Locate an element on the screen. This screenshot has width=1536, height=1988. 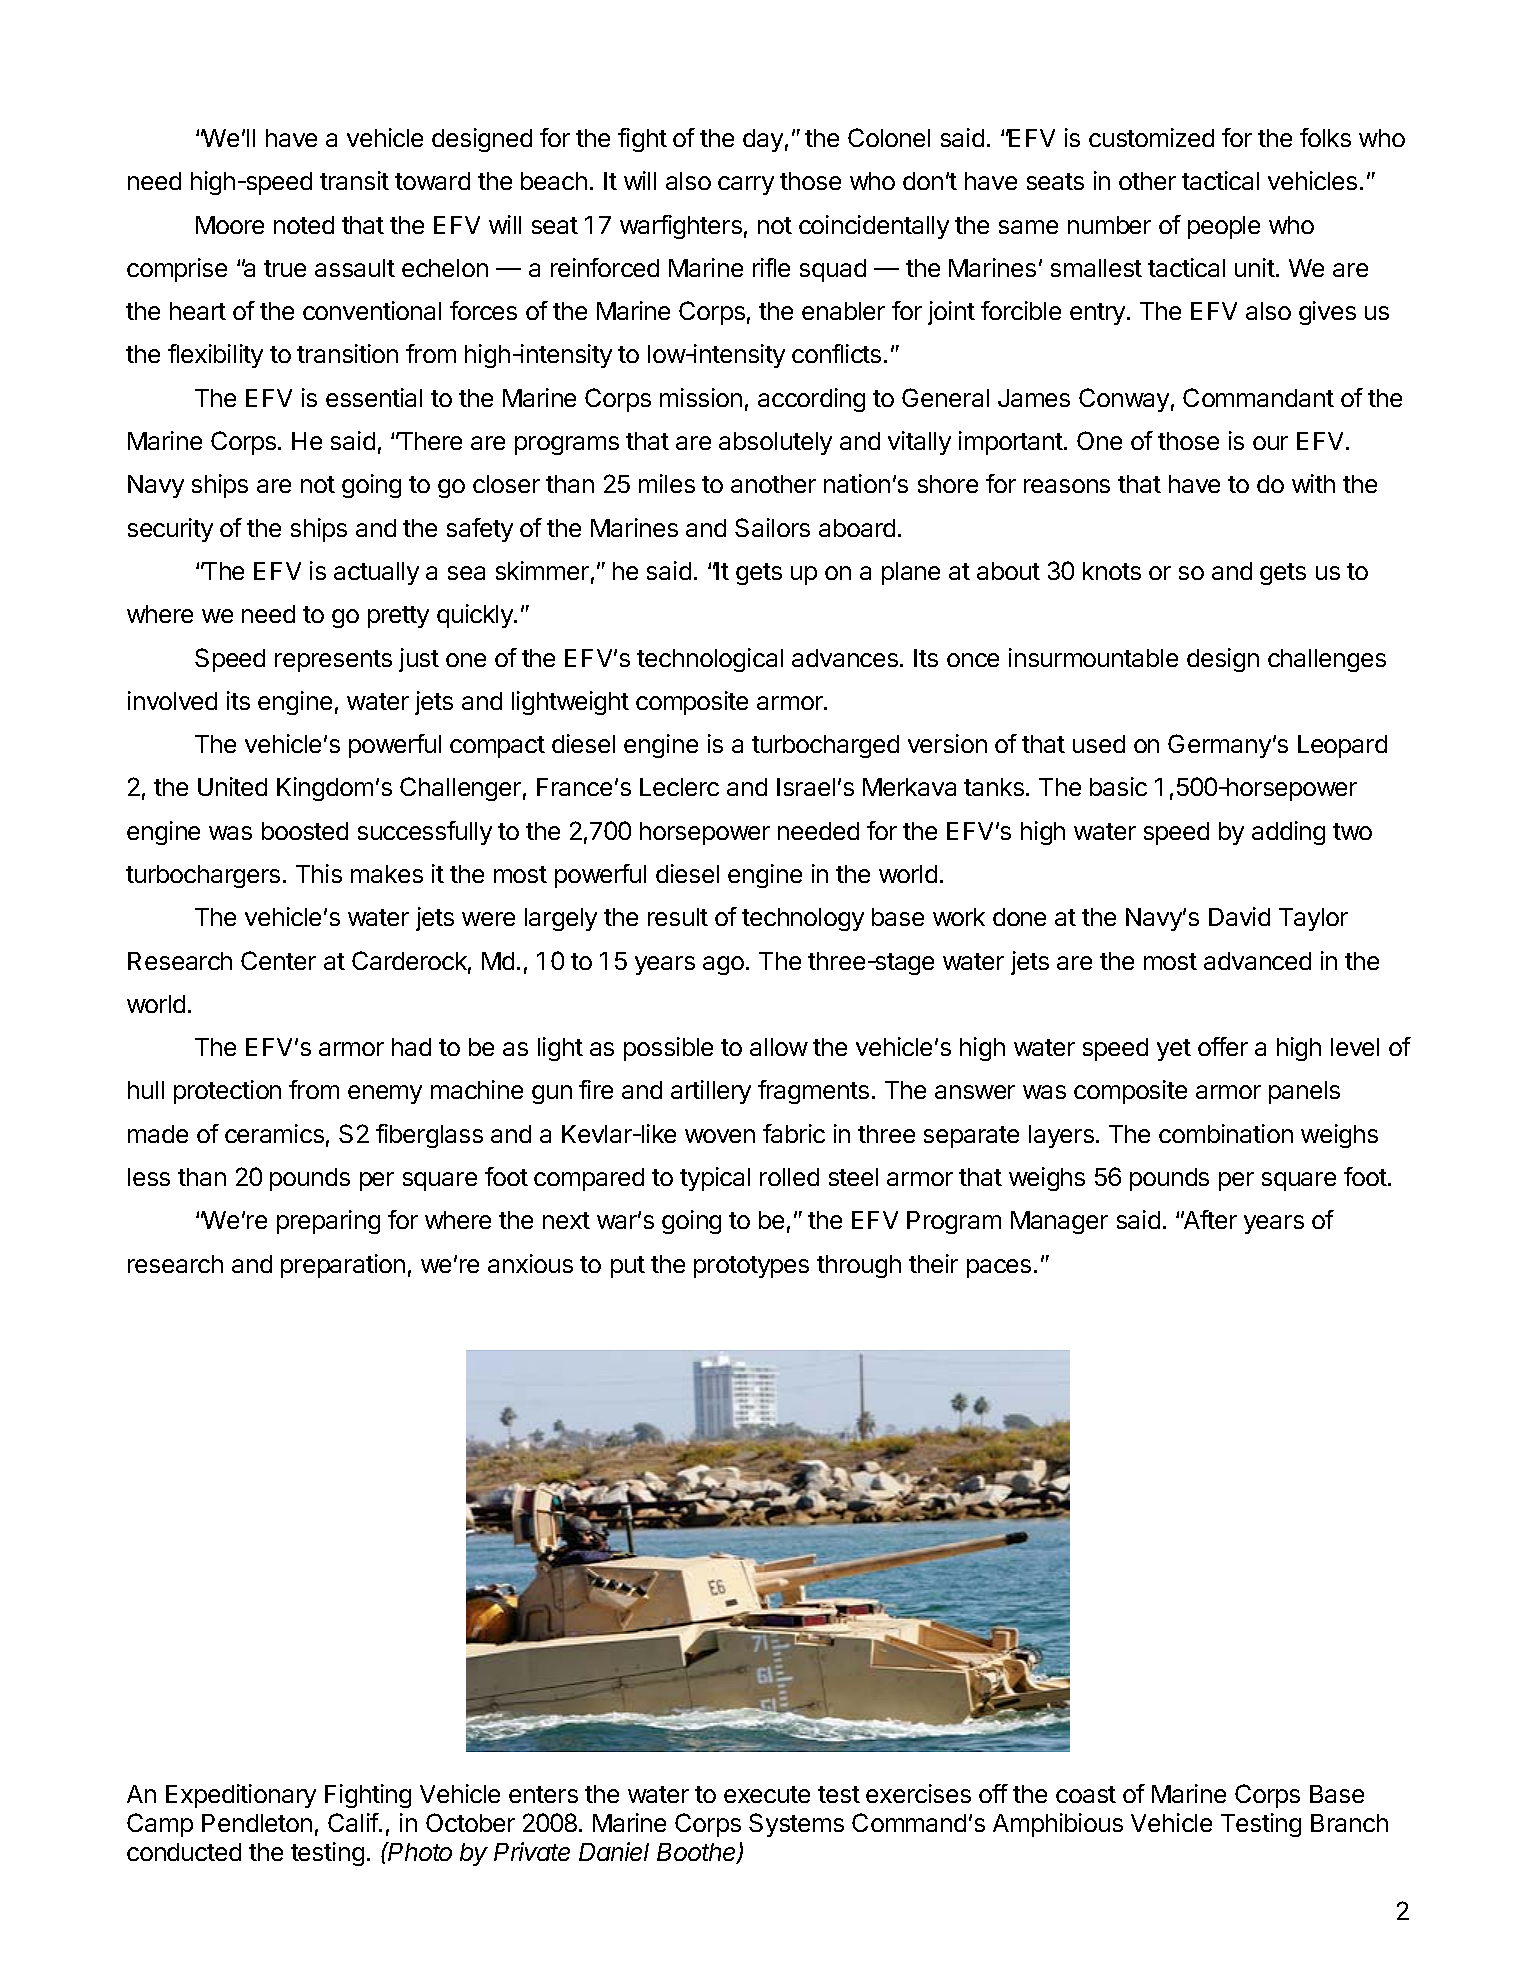
noted is located at coordinates (304, 225).
